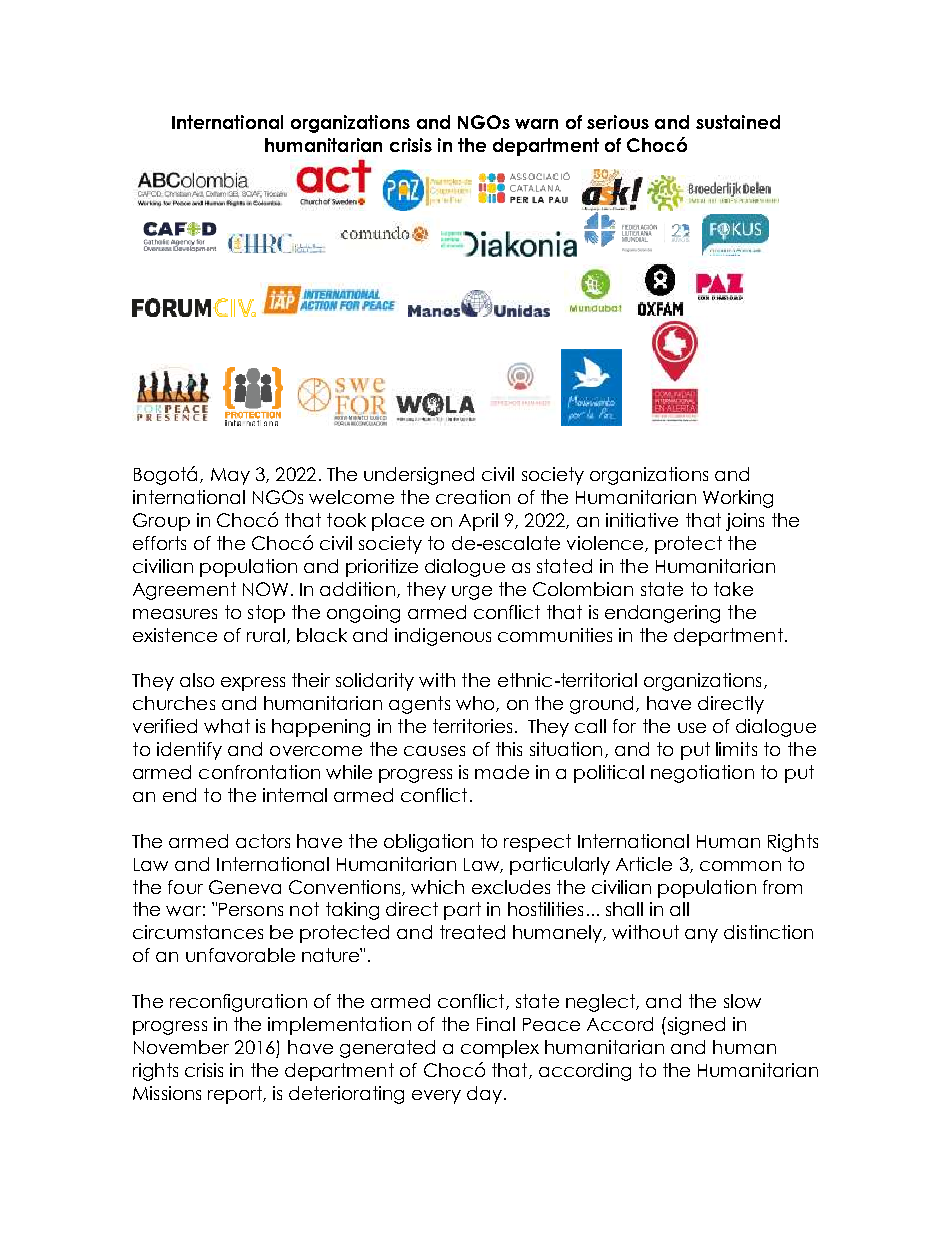 Image resolution: width=952 pixels, height=1233 pixels. What do you see at coordinates (472, 593) in the image?
I see `urge` at bounding box center [472, 593].
